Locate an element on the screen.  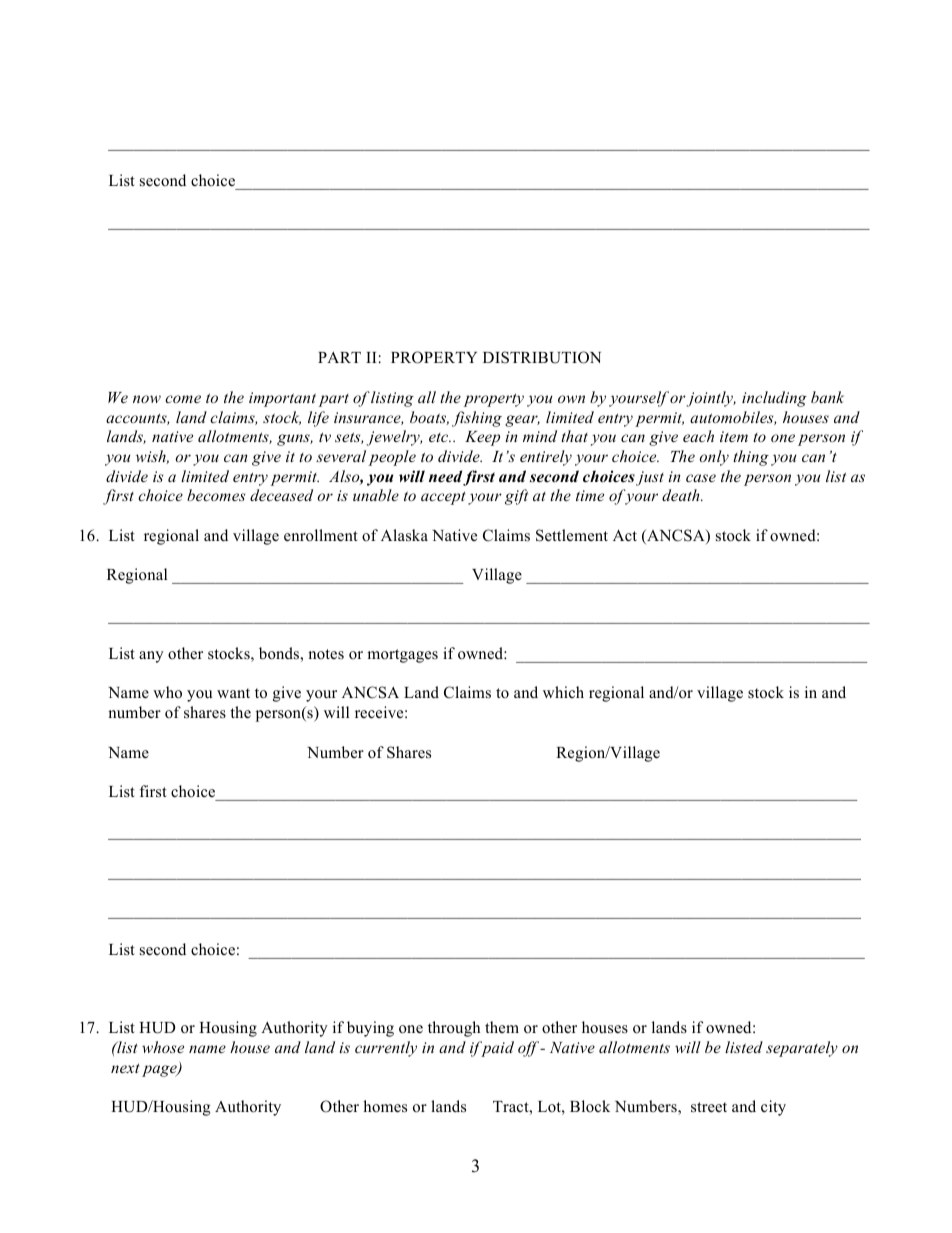
separately is located at coordinates (802, 1049).
